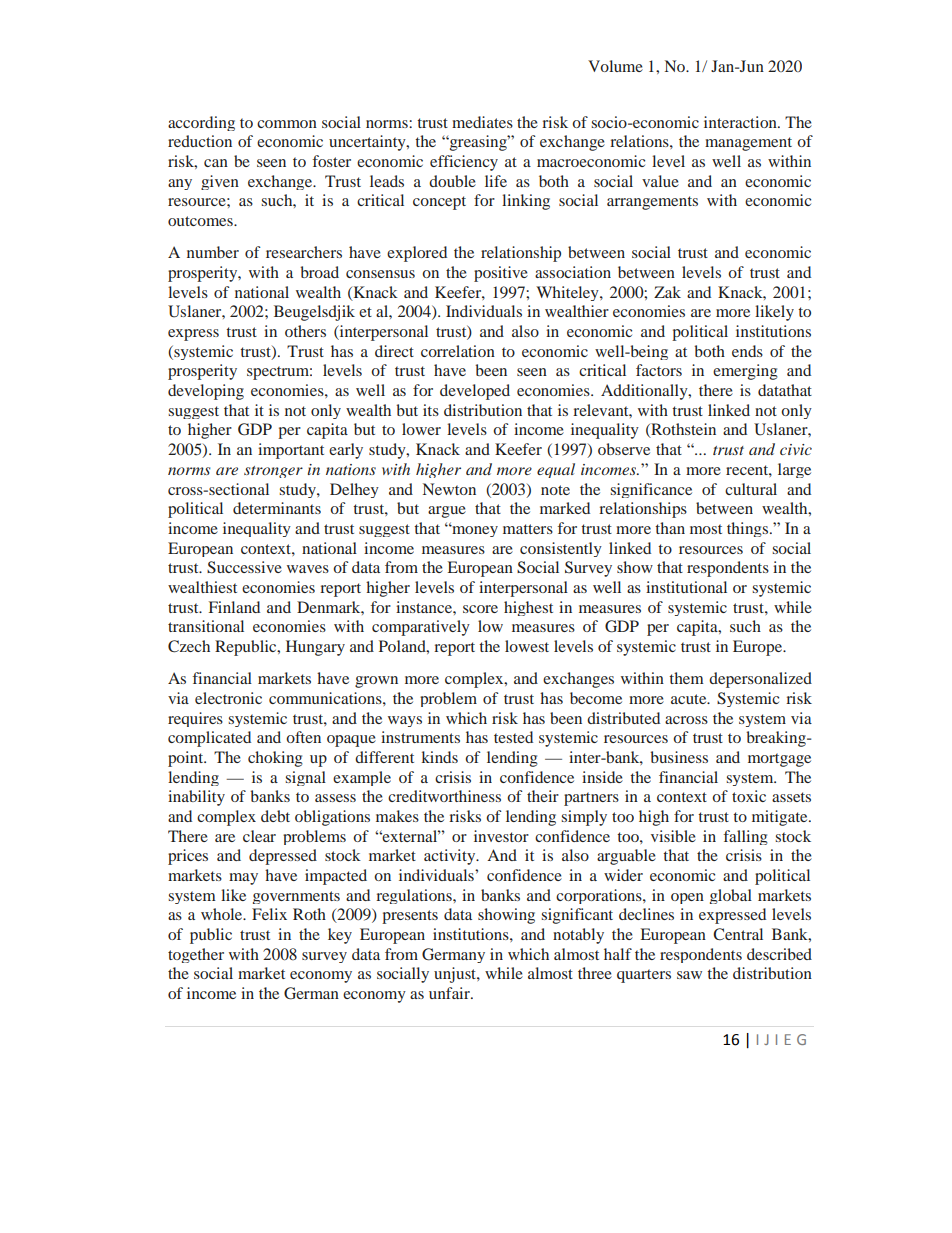 The image size is (952, 1233). What do you see at coordinates (275, 759) in the screenshot?
I see `choking` at bounding box center [275, 759].
